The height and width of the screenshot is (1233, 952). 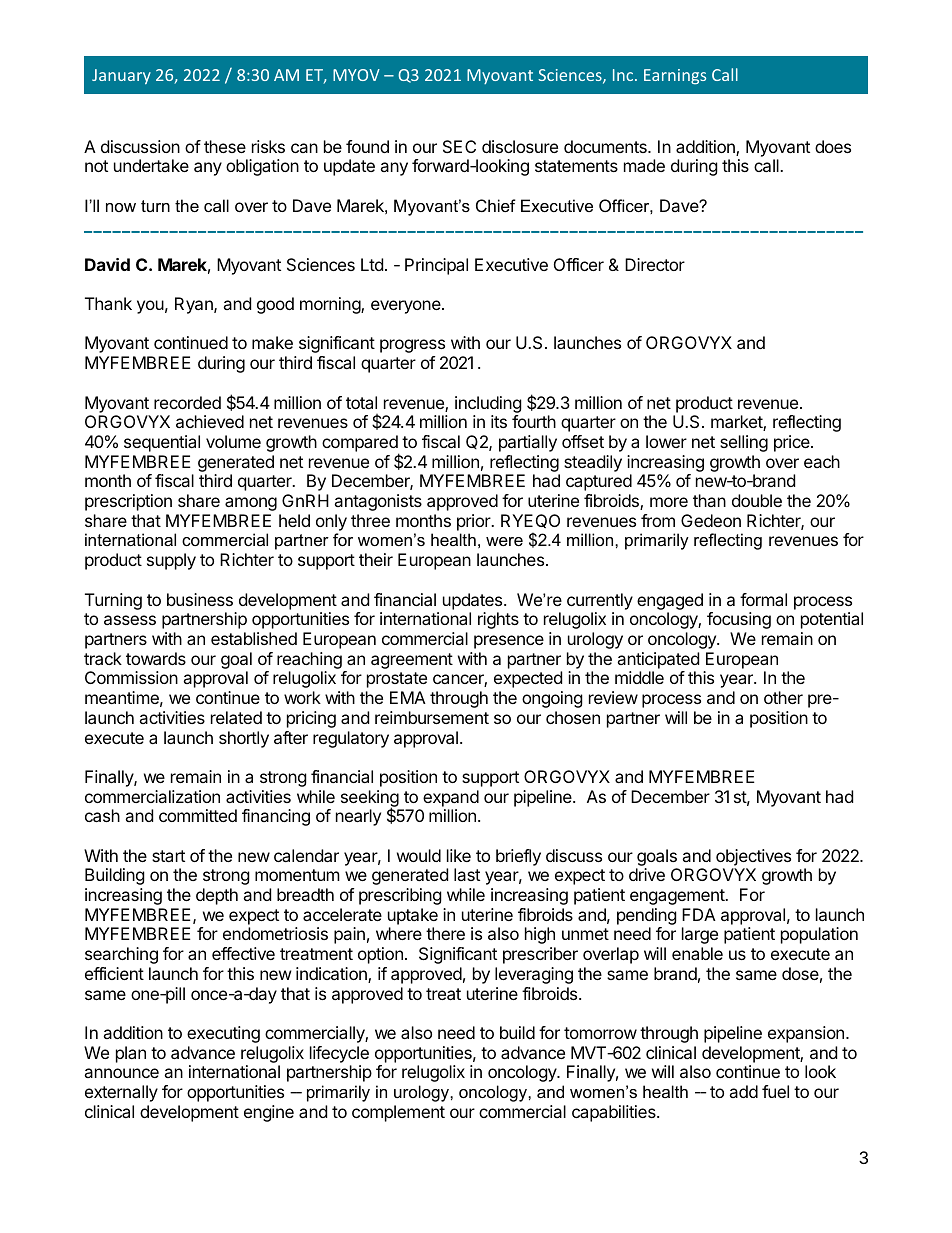 What do you see at coordinates (225, 146) in the screenshot?
I see `these` at bounding box center [225, 146].
